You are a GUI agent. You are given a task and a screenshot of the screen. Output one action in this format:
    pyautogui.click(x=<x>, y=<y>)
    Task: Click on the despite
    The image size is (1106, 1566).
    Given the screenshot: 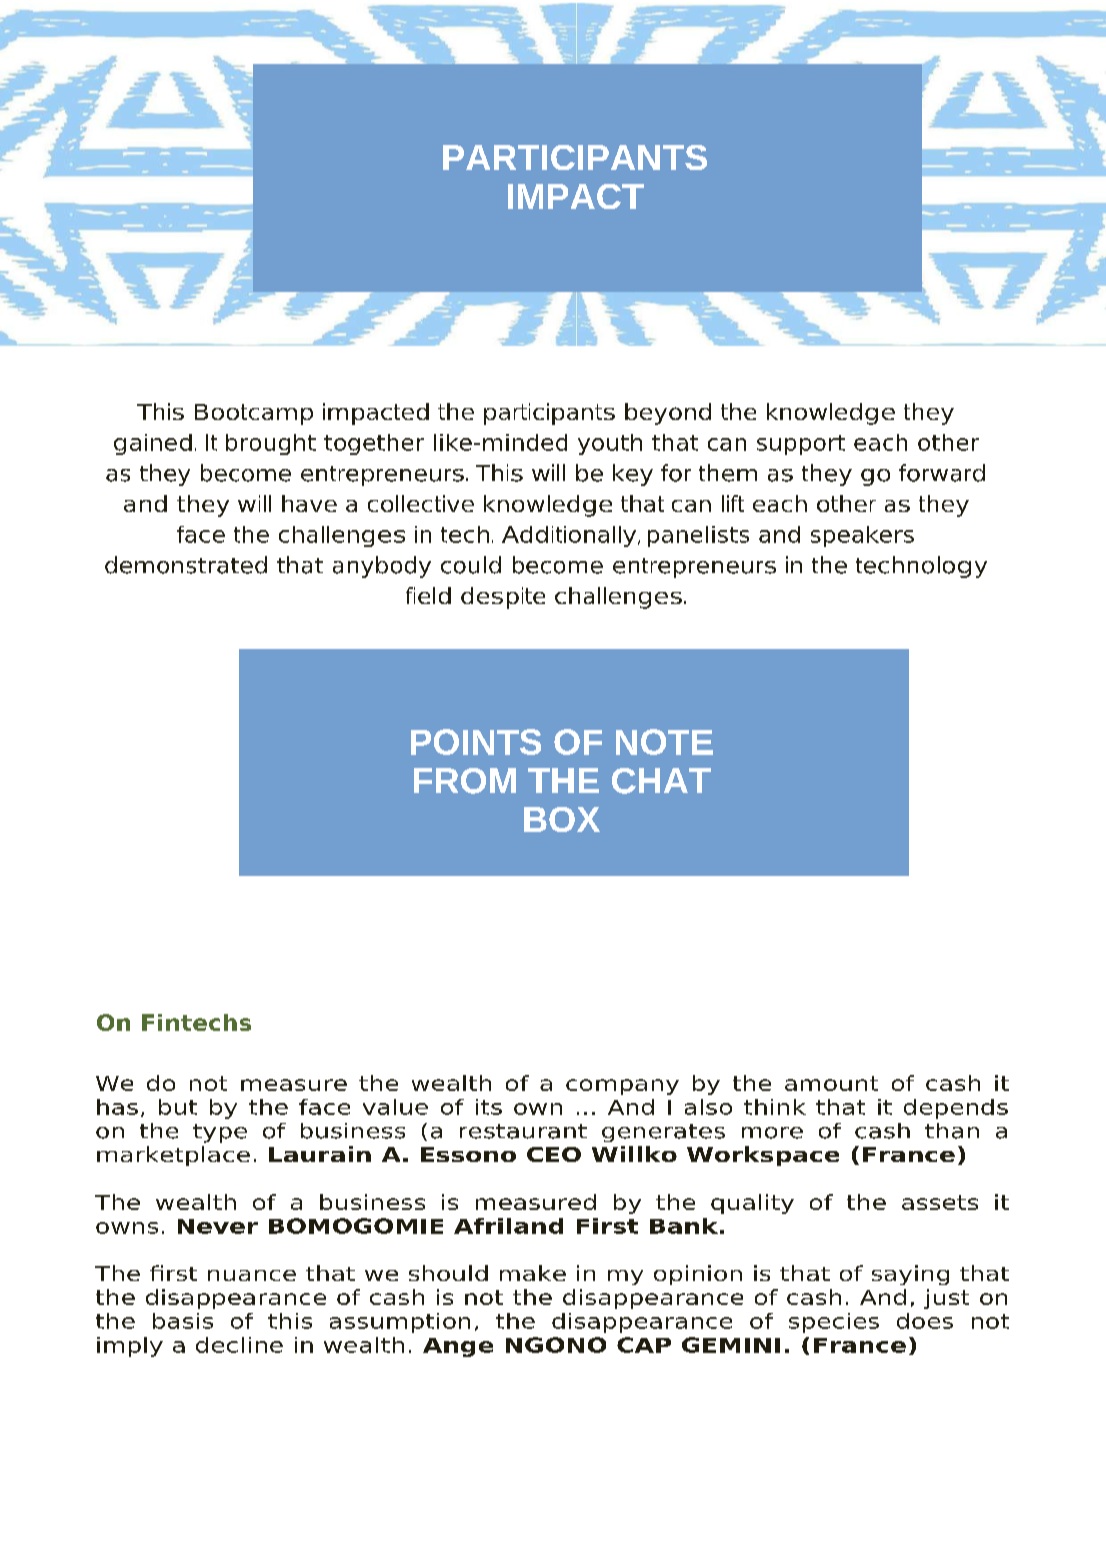 What is the action you would take?
    pyautogui.click(x=503, y=598)
